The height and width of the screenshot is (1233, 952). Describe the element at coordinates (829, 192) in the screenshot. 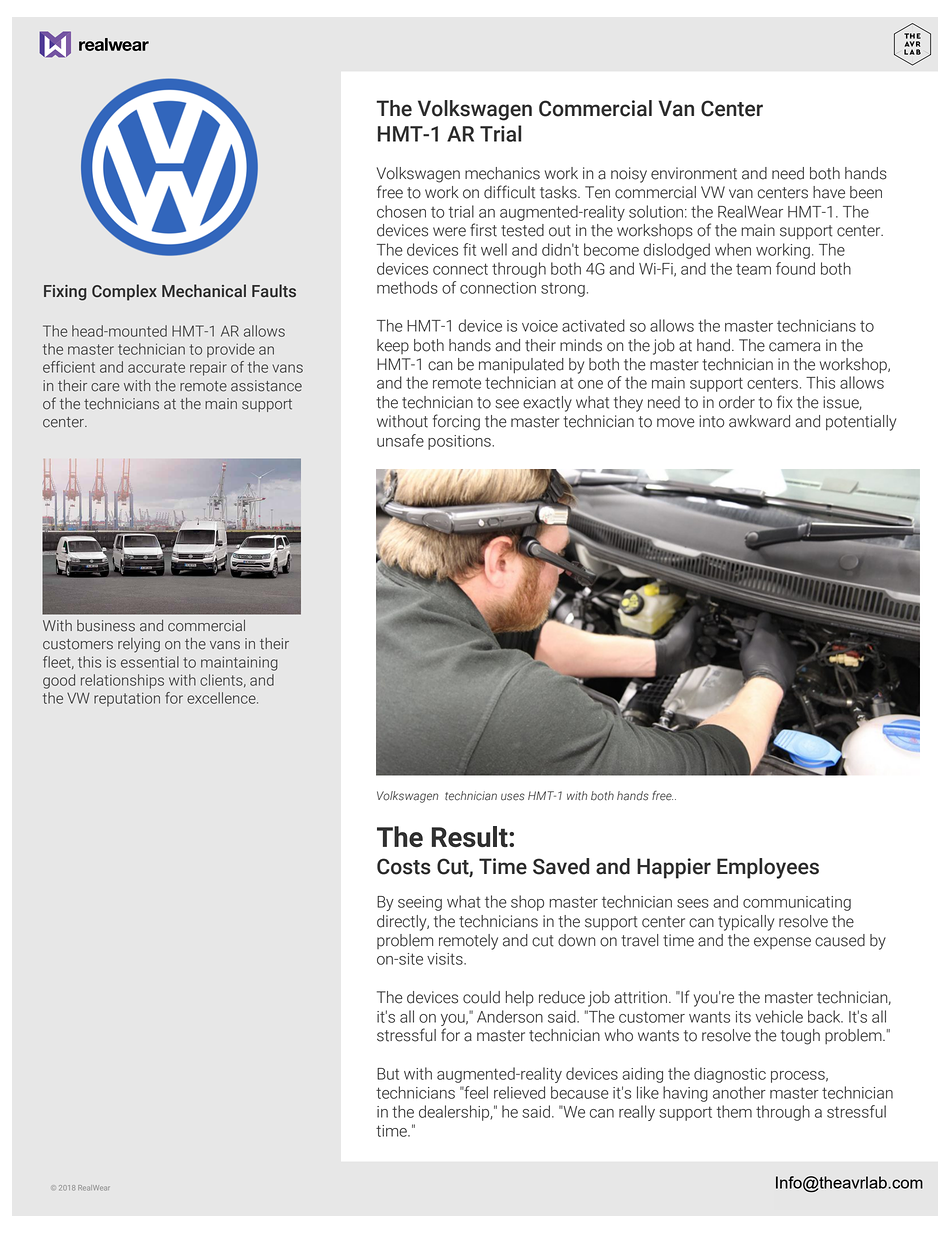

I see `have` at that location.
